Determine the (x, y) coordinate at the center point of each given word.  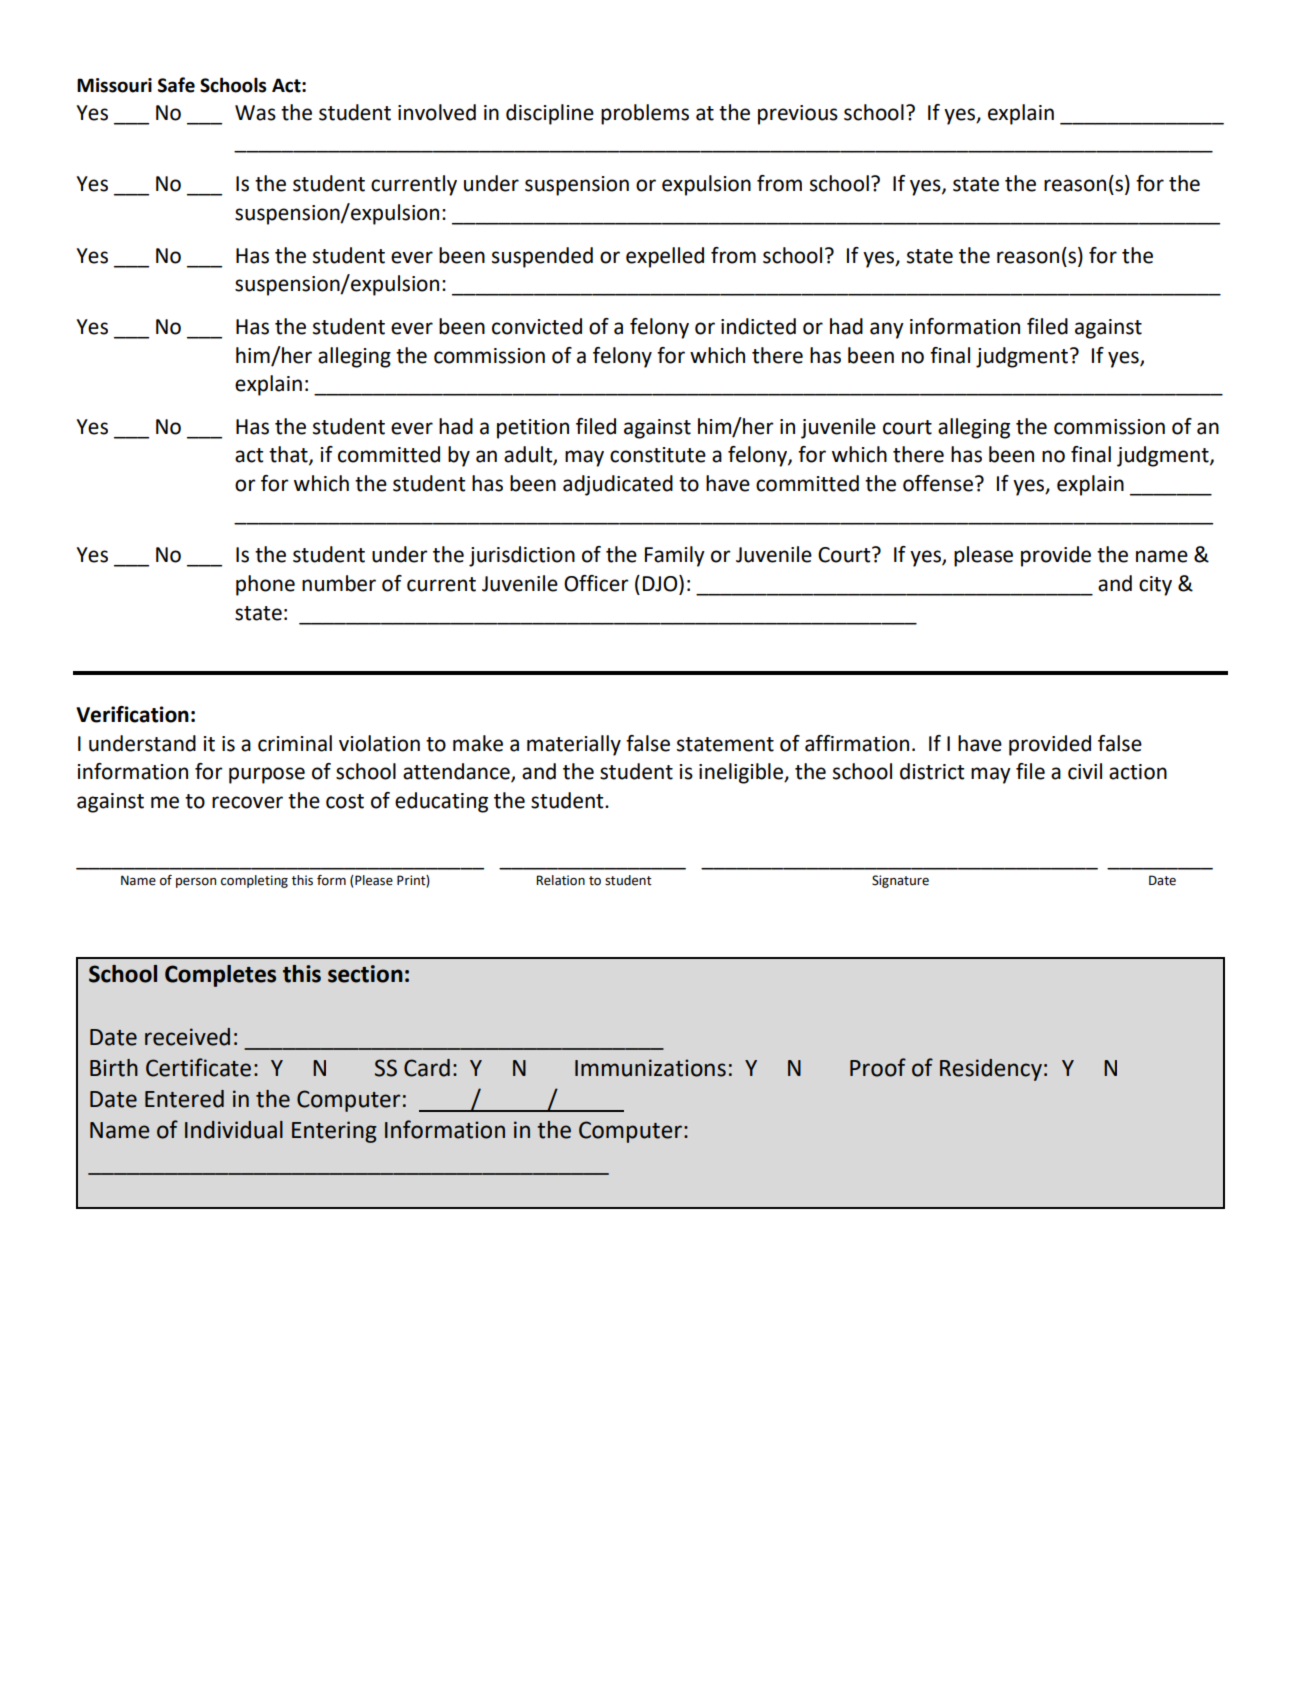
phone (265, 585)
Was (255, 113)
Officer (596, 583)
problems (645, 114)
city (1155, 586)
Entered (184, 1099)
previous (798, 115)
